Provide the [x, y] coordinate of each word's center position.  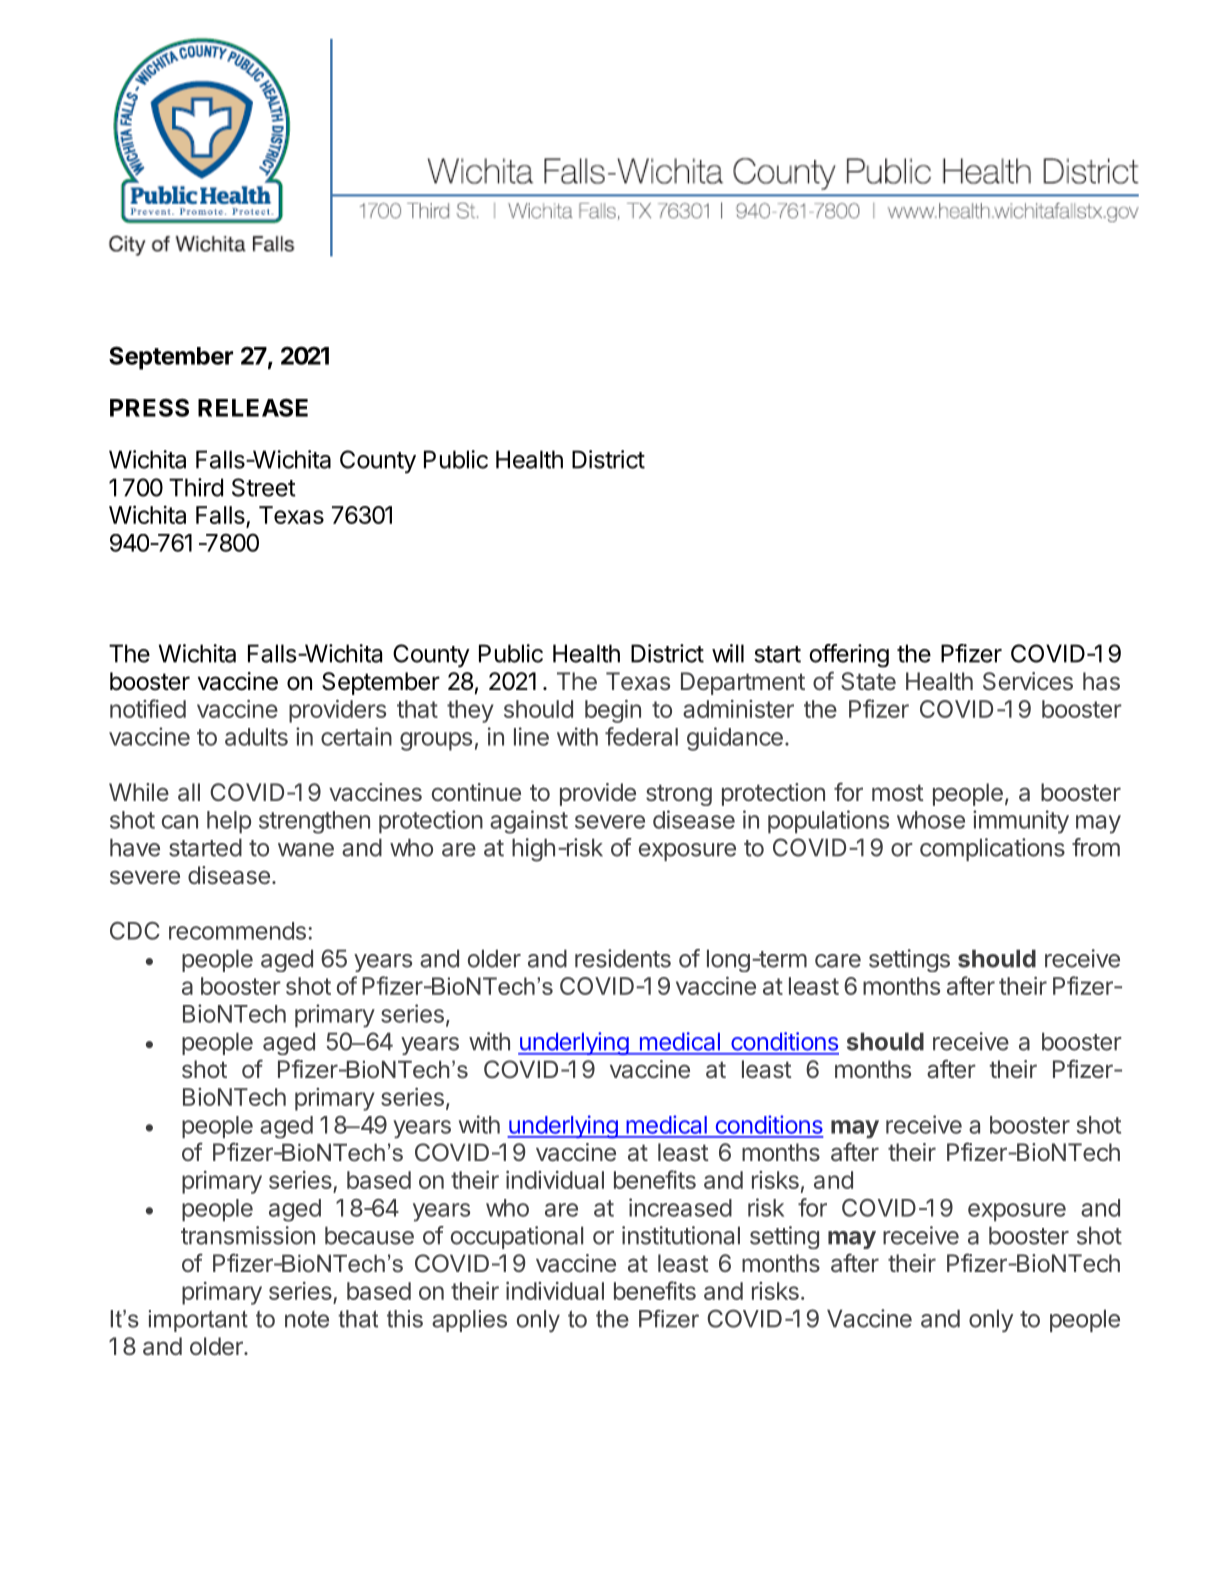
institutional [681, 1235]
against [529, 822]
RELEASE [253, 407]
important [198, 1321]
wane [306, 850]
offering [849, 655]
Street [264, 487]
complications [992, 849]
